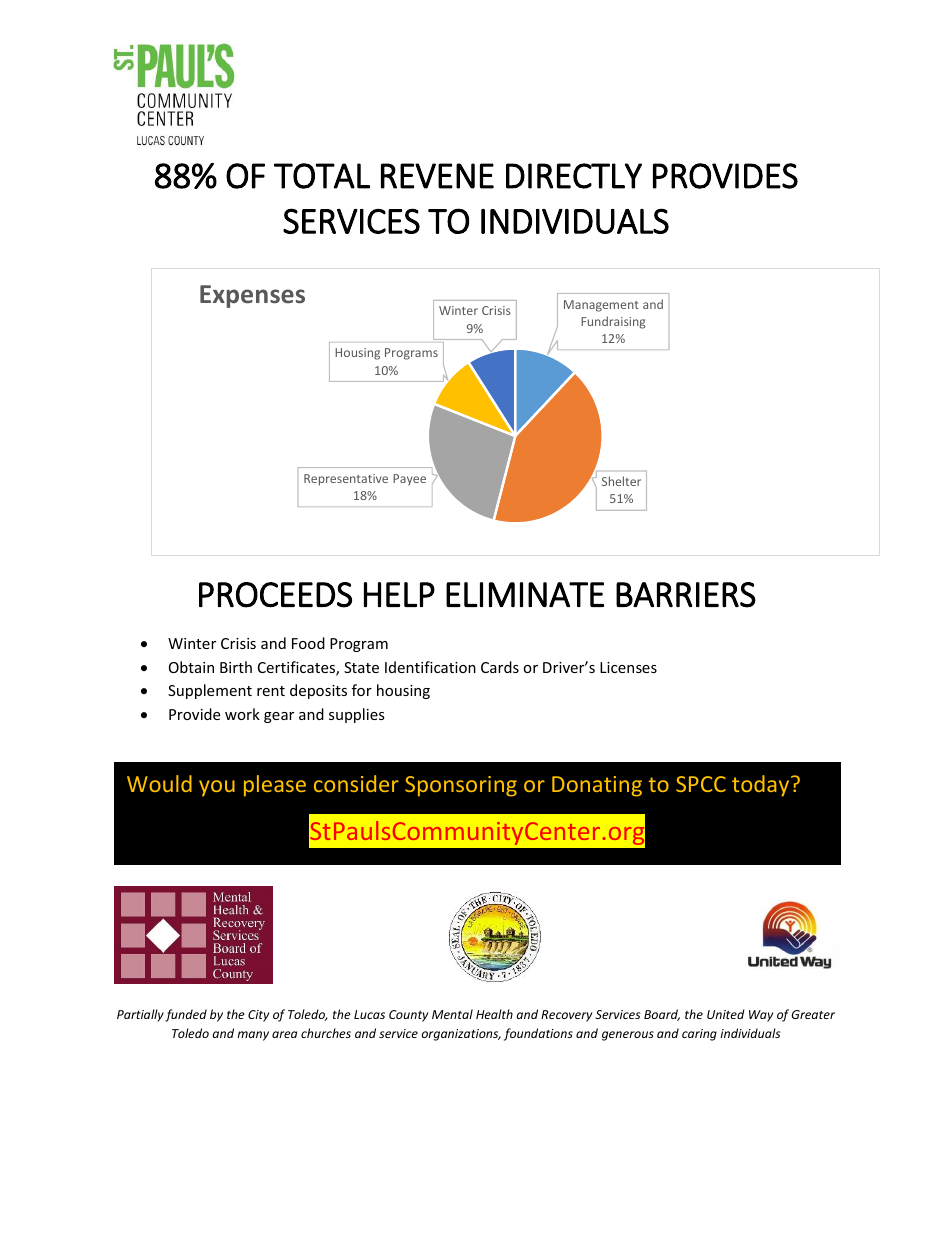  I want to click on Health, so click(494, 1014).
